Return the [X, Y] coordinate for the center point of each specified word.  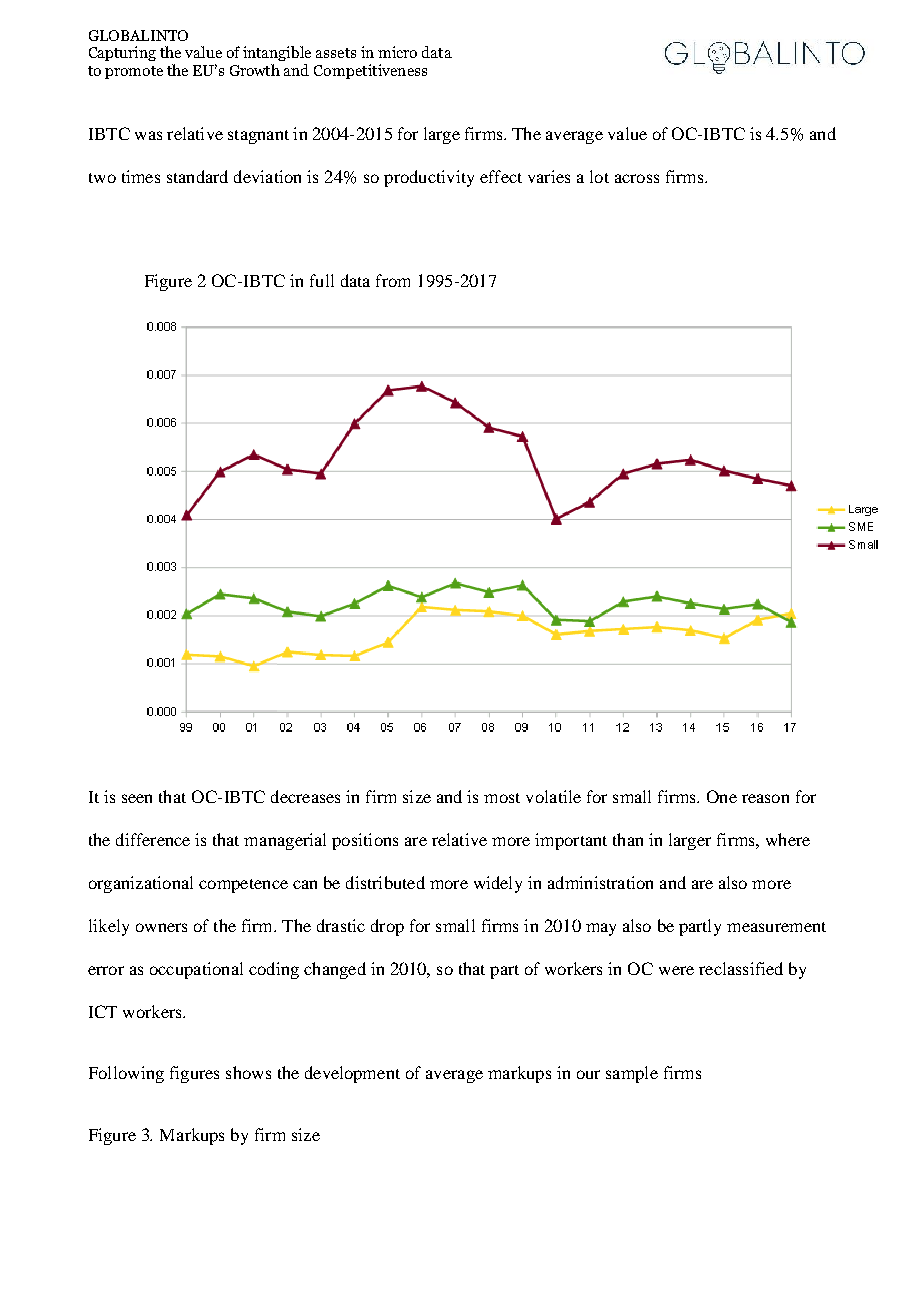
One [722, 796]
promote [134, 72]
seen [137, 798]
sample [632, 1074]
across [637, 178]
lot [599, 176]
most [502, 798]
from [393, 280]
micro [397, 52]
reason [765, 798]
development [352, 1074]
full [322, 280]
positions [365, 841]
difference [153, 839]
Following [126, 1074]
